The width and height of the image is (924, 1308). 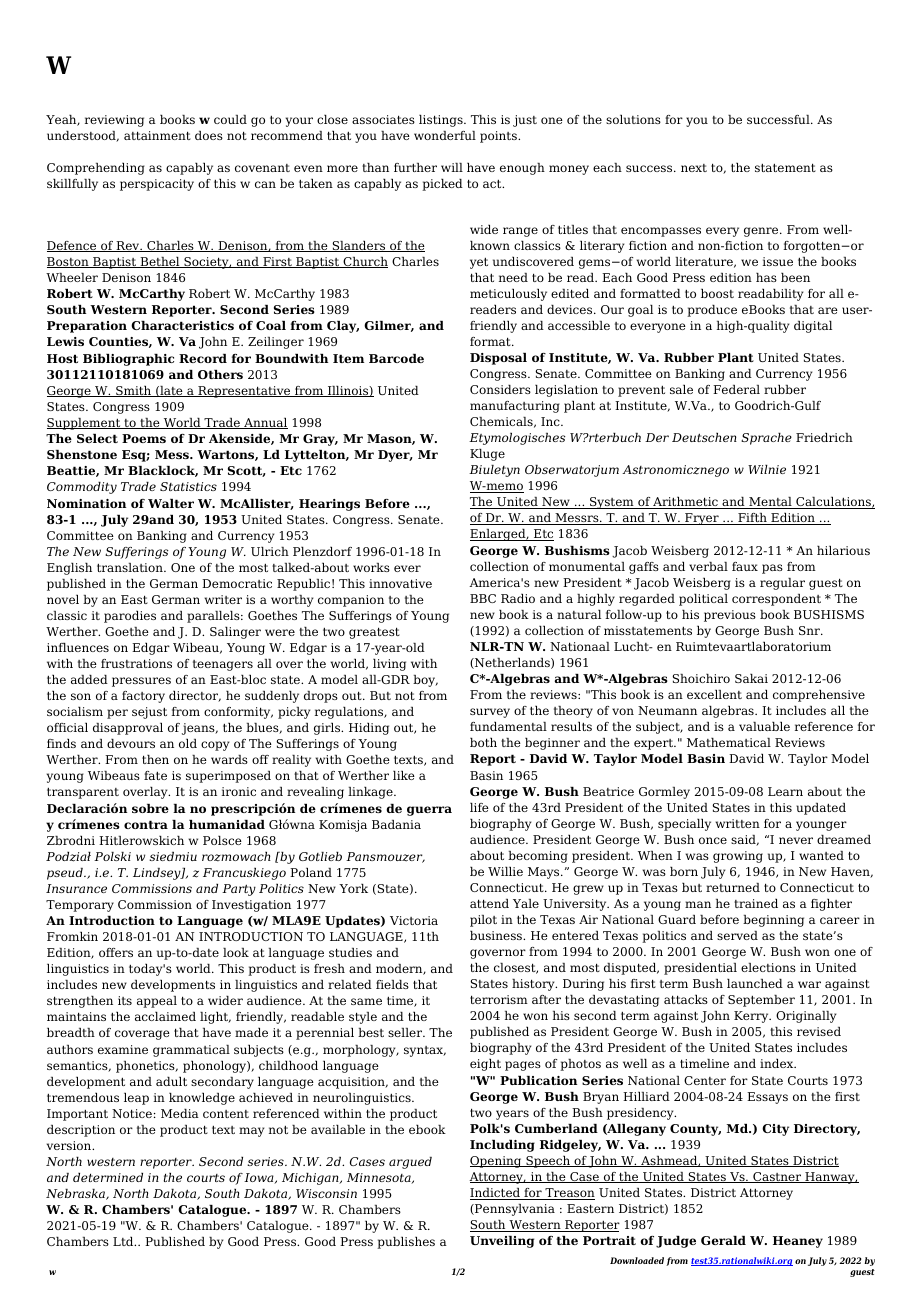 What do you see at coordinates (714, 694) in the image?
I see `excellent` at bounding box center [714, 694].
